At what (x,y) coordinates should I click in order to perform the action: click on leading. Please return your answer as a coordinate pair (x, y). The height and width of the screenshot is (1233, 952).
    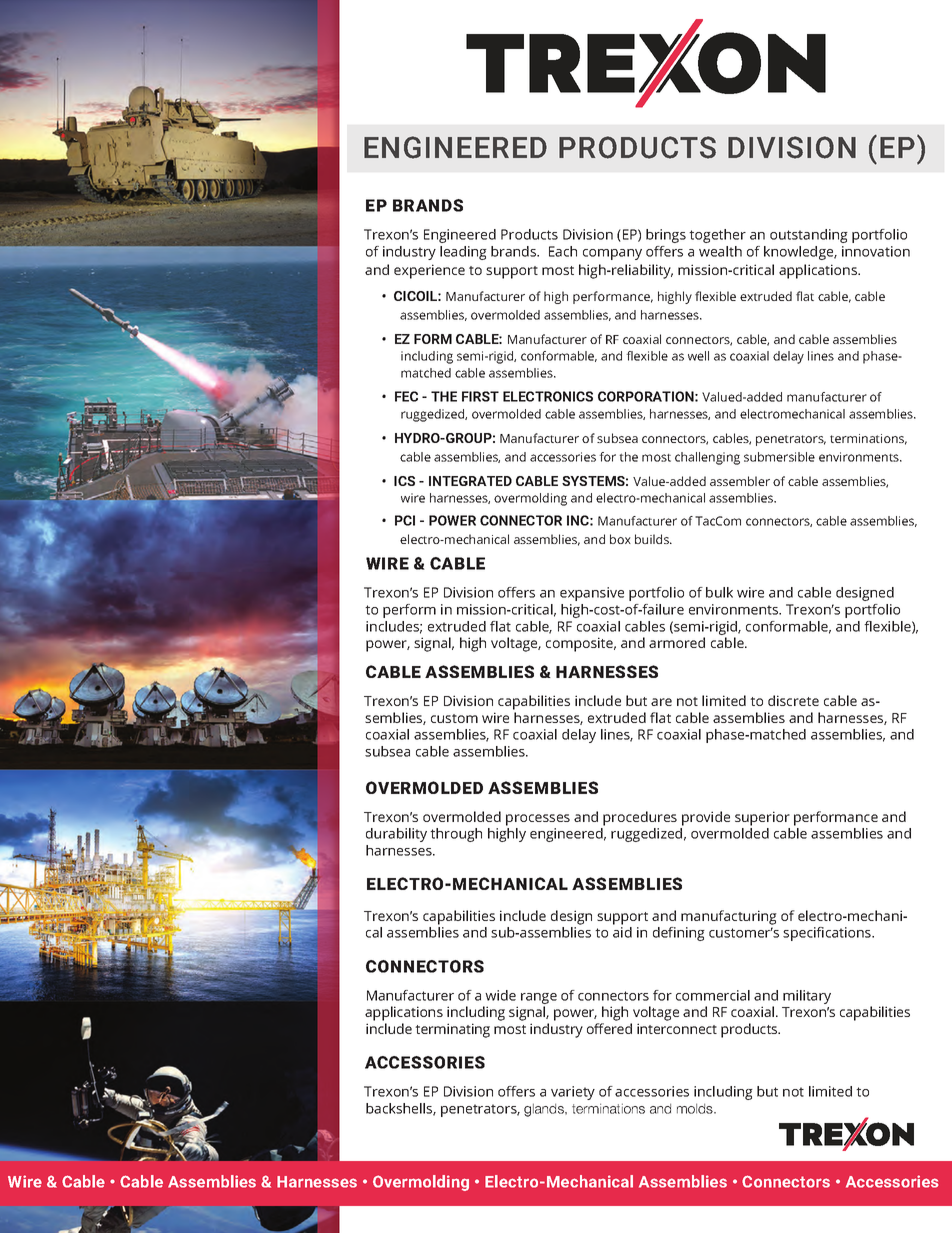
    Looking at the image, I should click on (463, 253).
